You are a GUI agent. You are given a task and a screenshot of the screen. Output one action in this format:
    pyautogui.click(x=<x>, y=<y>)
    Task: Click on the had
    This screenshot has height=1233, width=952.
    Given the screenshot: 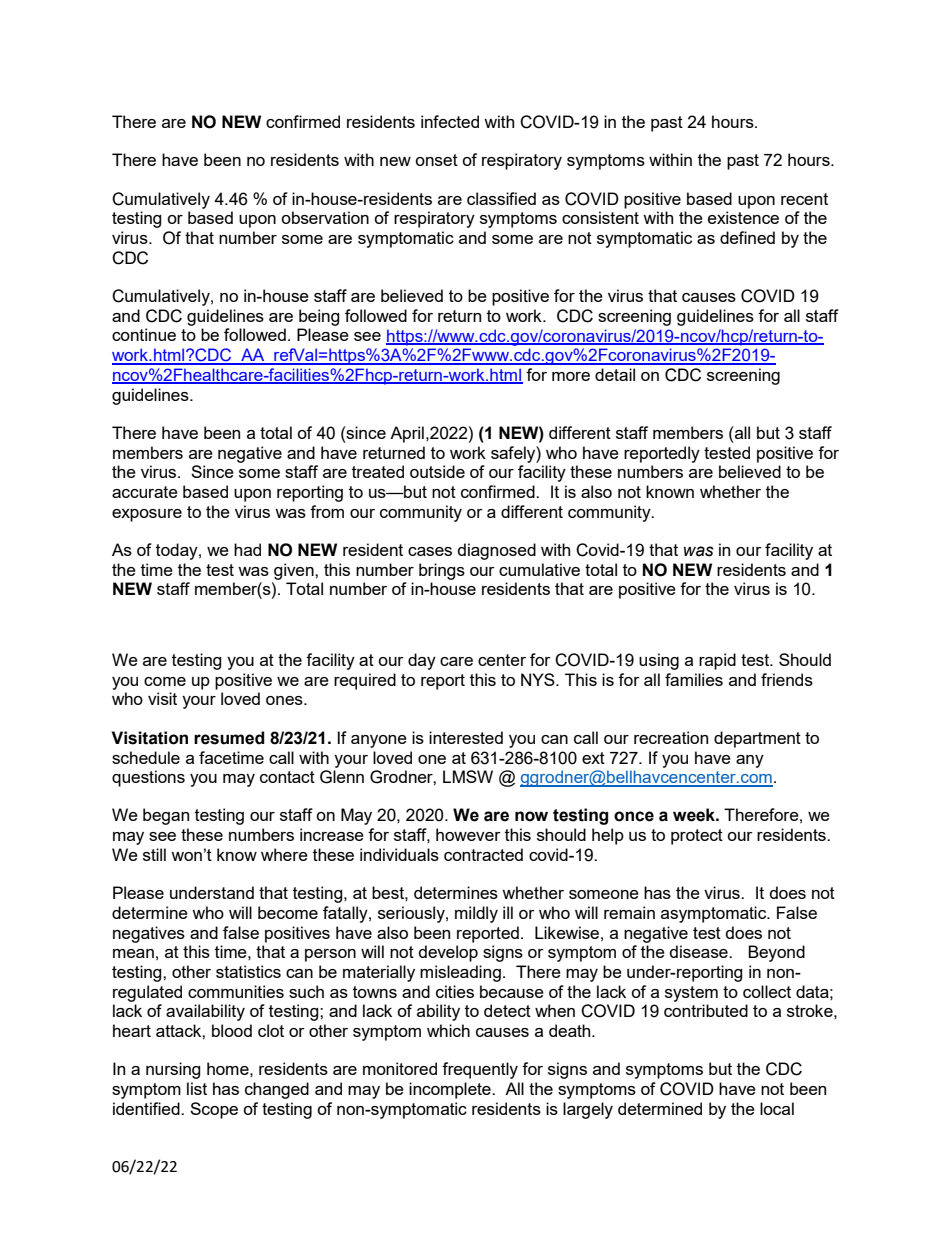 What is the action you would take?
    pyautogui.click(x=247, y=549)
